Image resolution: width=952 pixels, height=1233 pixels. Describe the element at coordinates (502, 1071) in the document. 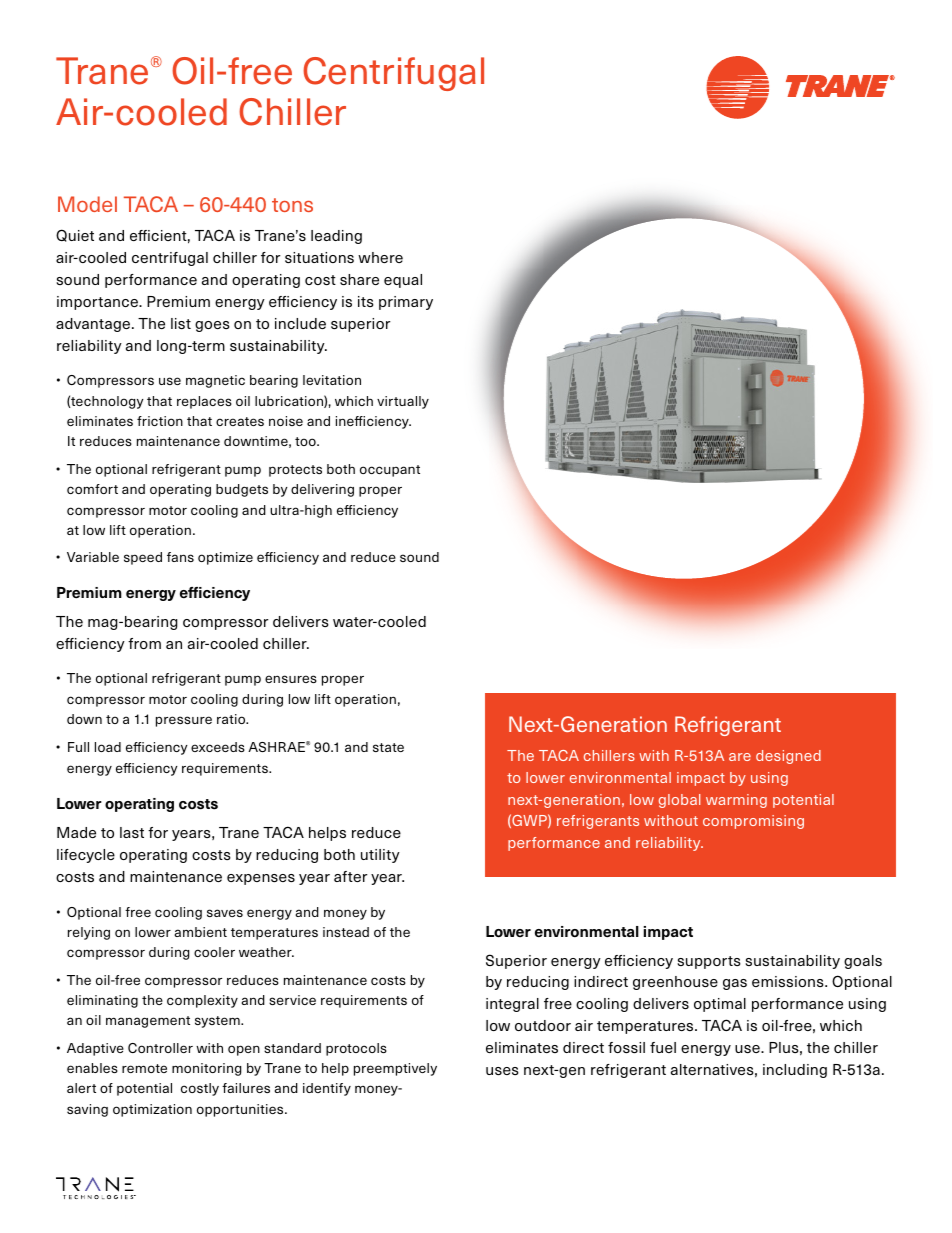

I see `uses` at that location.
